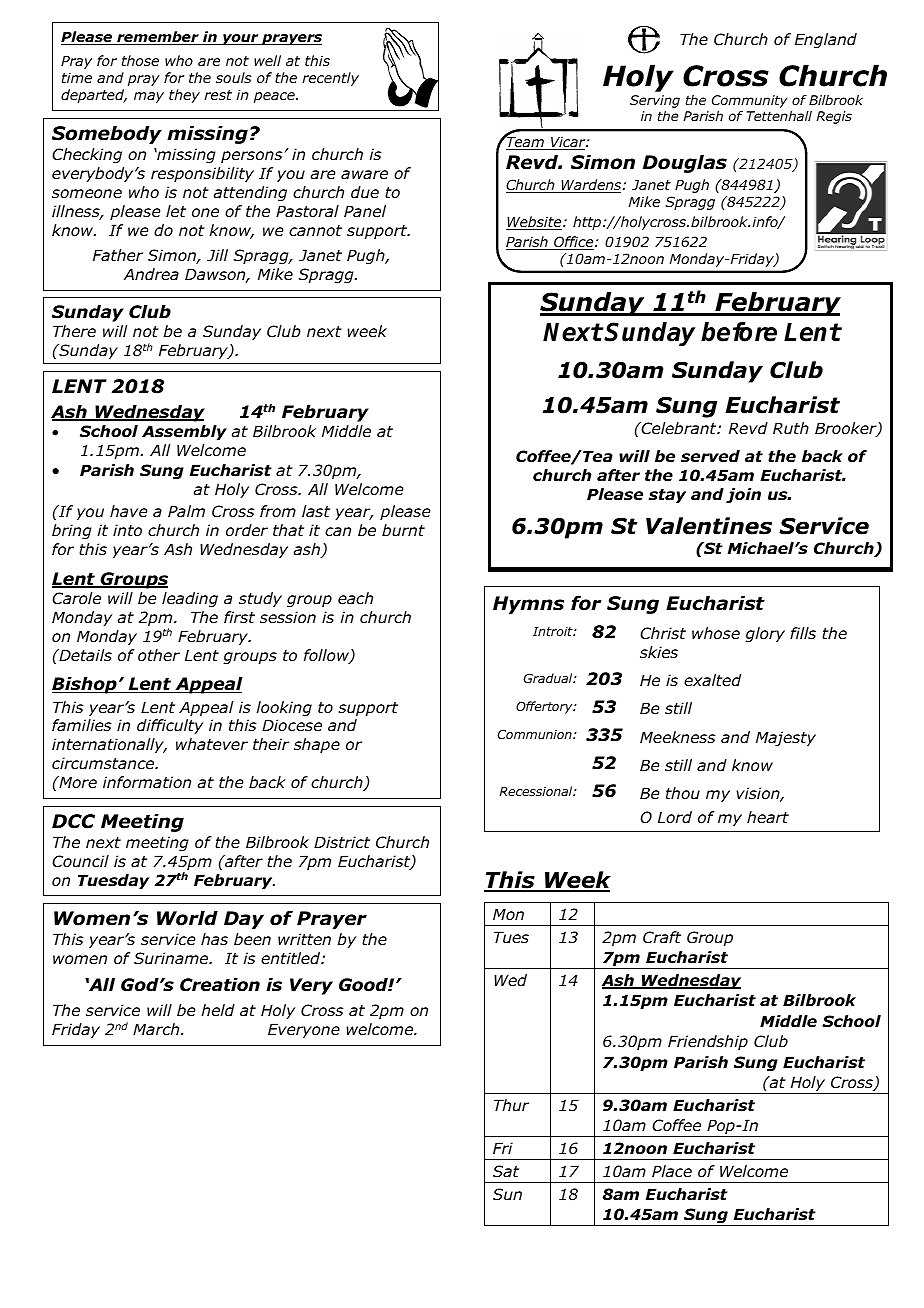 Image resolution: width=924 pixels, height=1308 pixels. Describe the element at coordinates (506, 1171) in the page. I see `Sat` at that location.
